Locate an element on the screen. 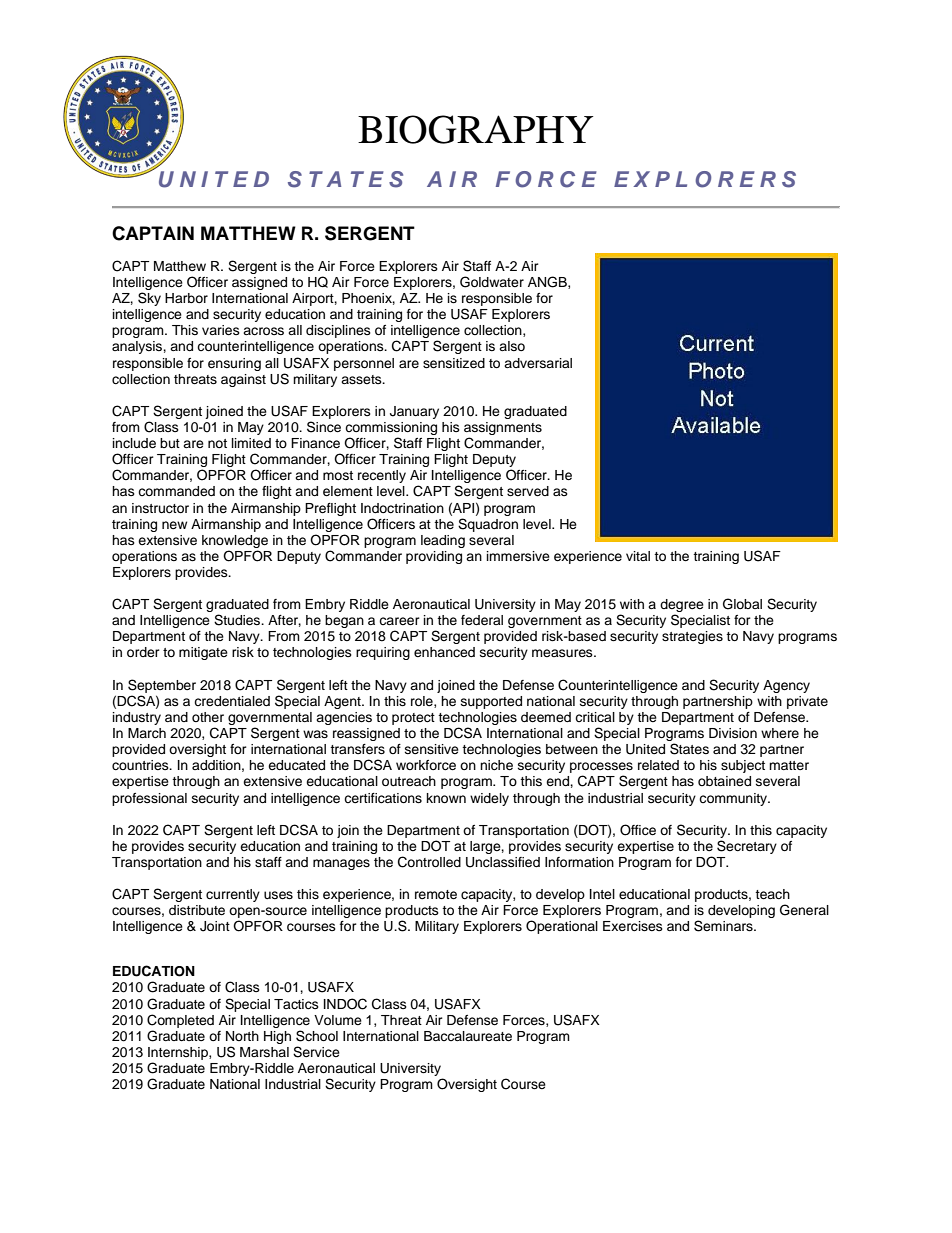 Image resolution: width=952 pixels, height=1233 pixels. Seminars is located at coordinates (724, 926).
